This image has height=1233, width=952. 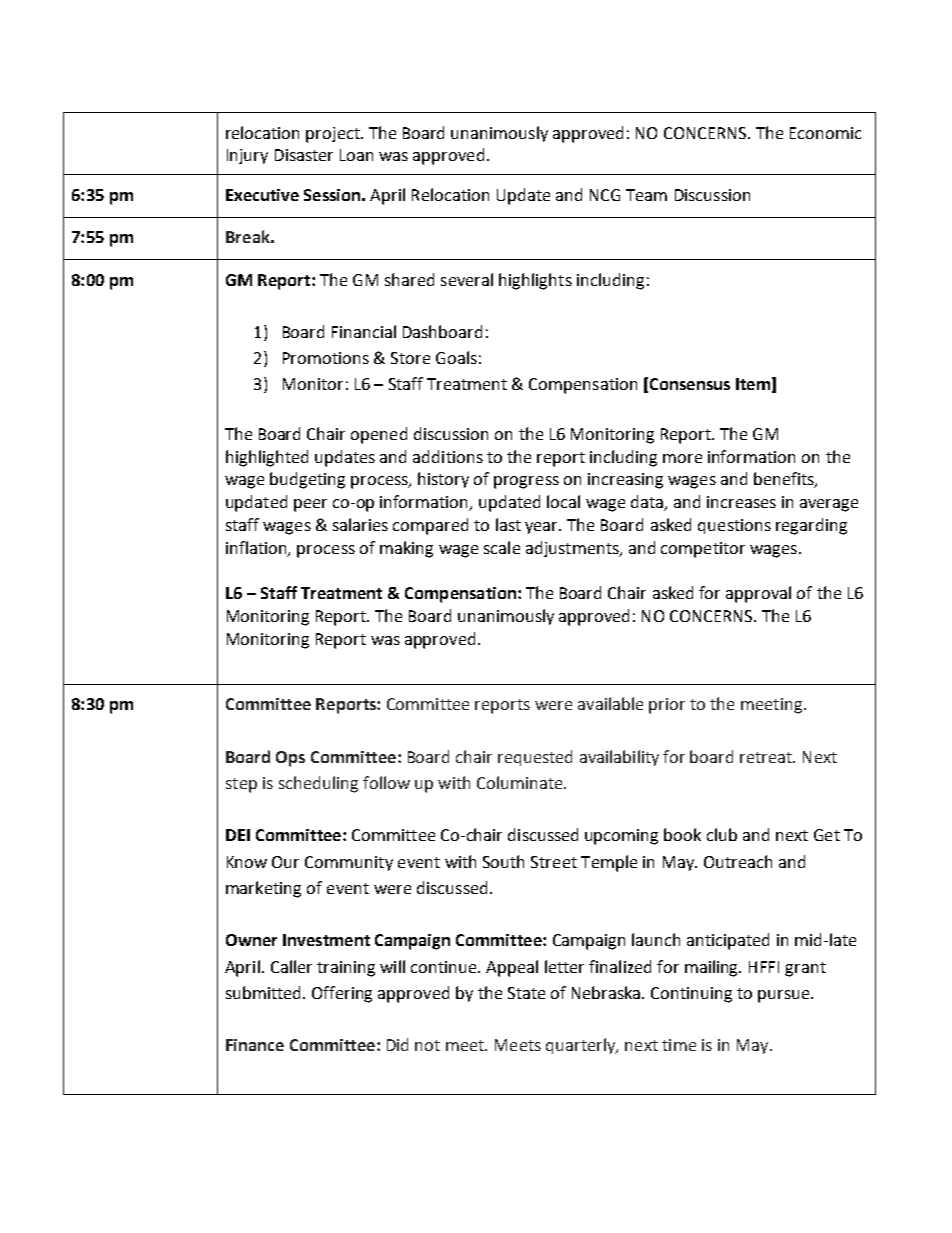 What do you see at coordinates (605, 195) in the image?
I see `NCG` at bounding box center [605, 195].
